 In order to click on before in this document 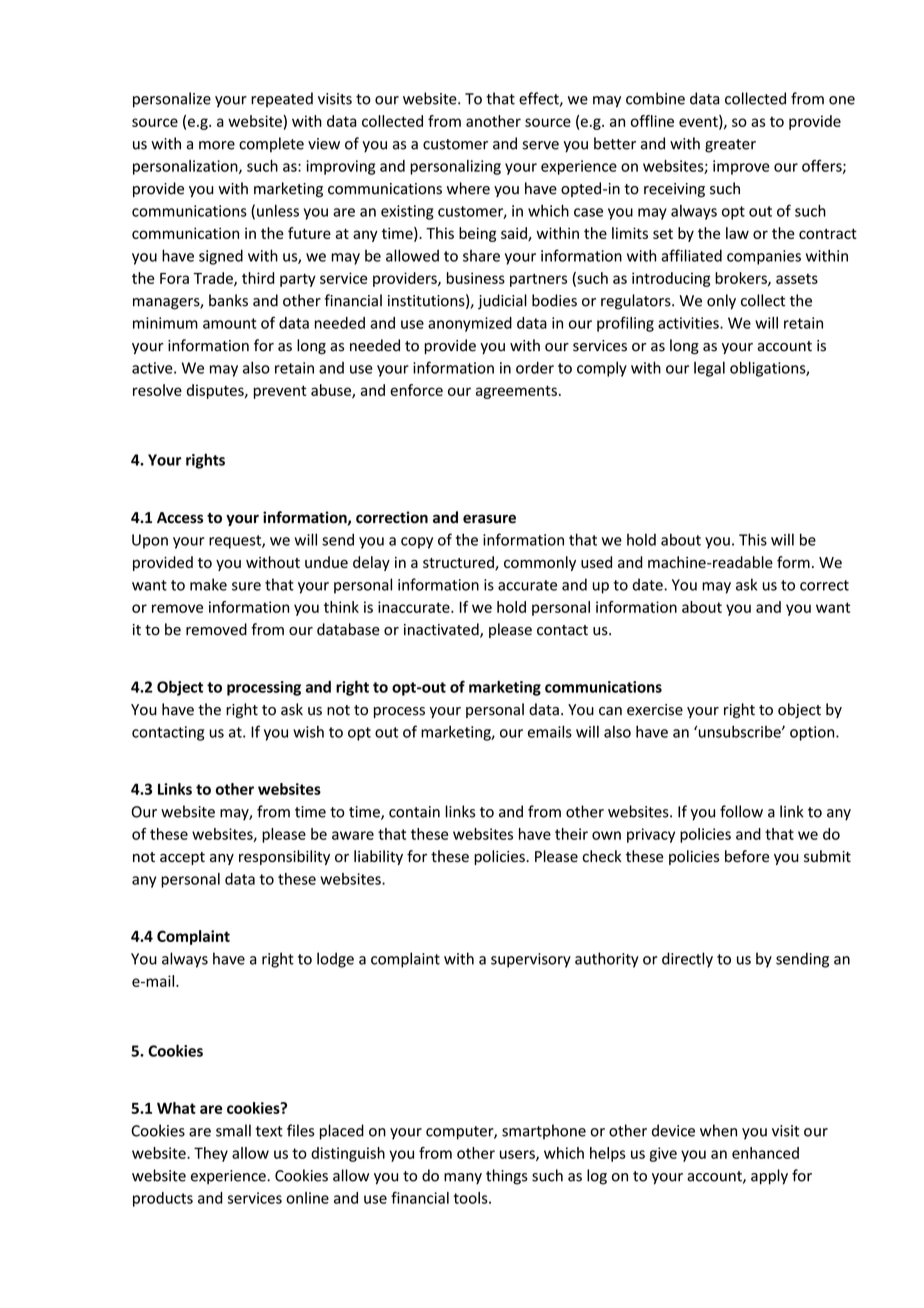, I will do `click(747, 856)`.
